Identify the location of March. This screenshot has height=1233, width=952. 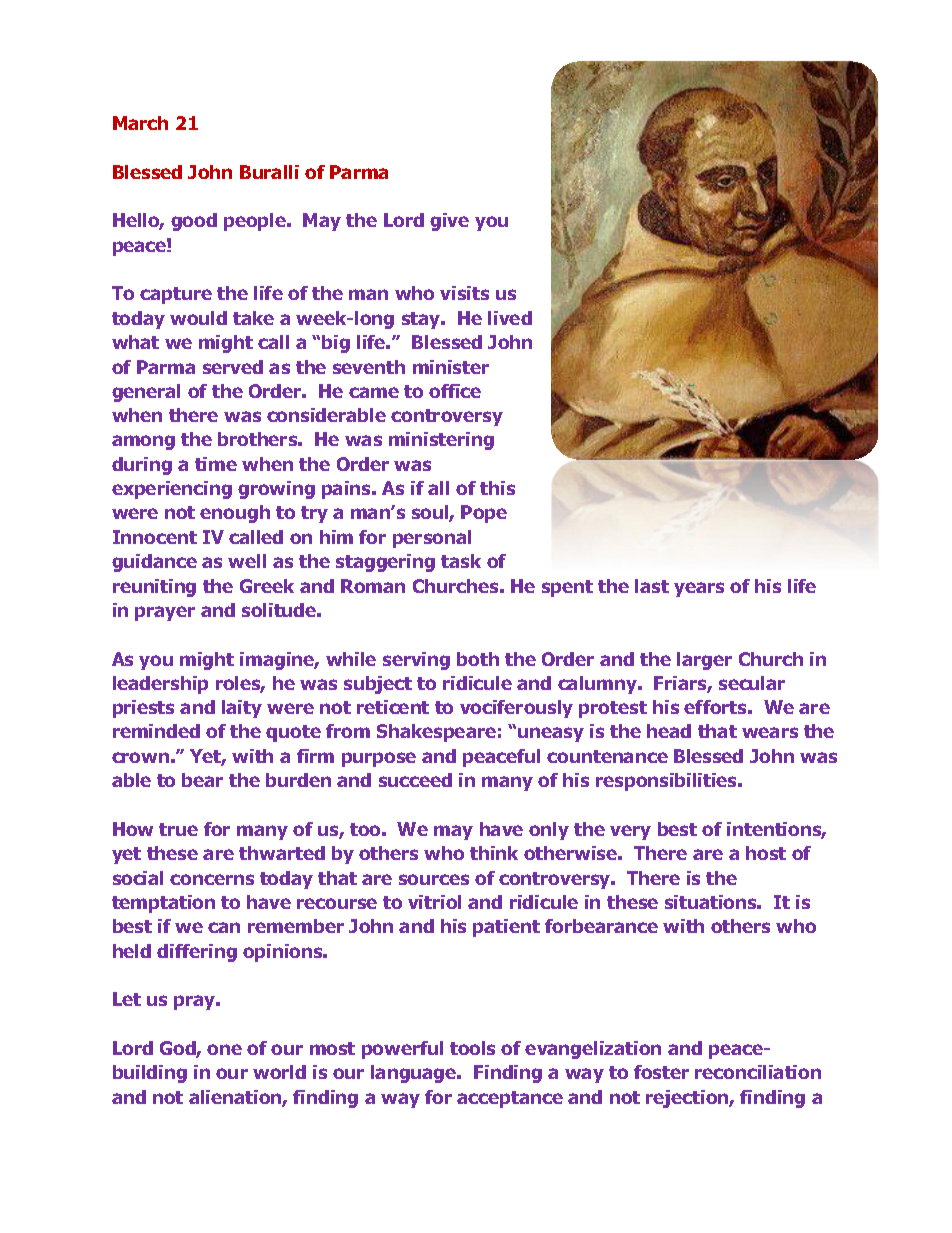
(140, 123).
